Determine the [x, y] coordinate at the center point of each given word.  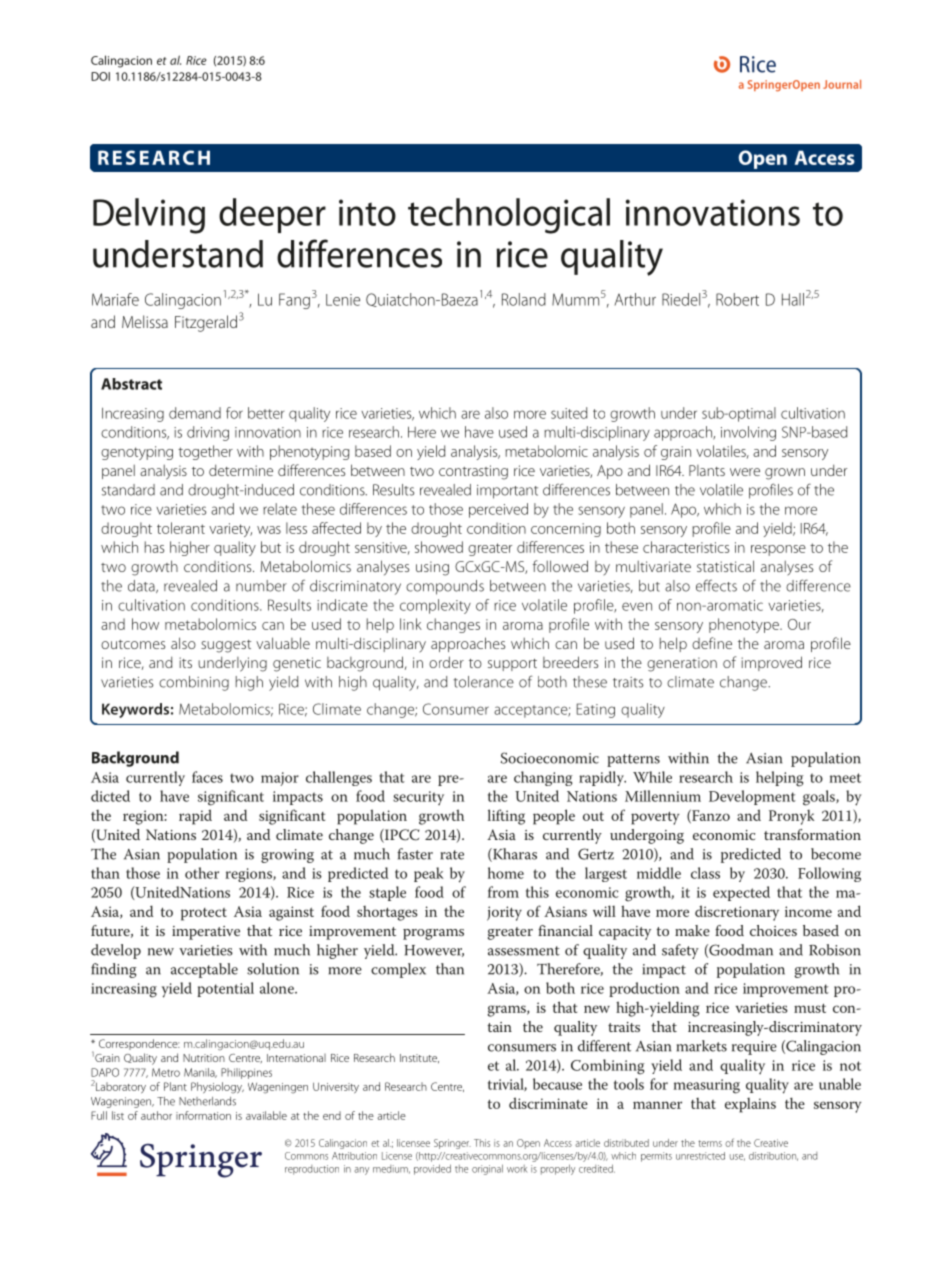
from [503, 892]
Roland [524, 299]
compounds [445, 587]
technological [509, 216]
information [203, 1115]
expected [741, 893]
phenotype [745, 625]
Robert [737, 299]
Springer [452, 1144]
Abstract [131, 384]
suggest [226, 646]
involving [748, 433]
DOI [100, 76]
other [202, 873]
